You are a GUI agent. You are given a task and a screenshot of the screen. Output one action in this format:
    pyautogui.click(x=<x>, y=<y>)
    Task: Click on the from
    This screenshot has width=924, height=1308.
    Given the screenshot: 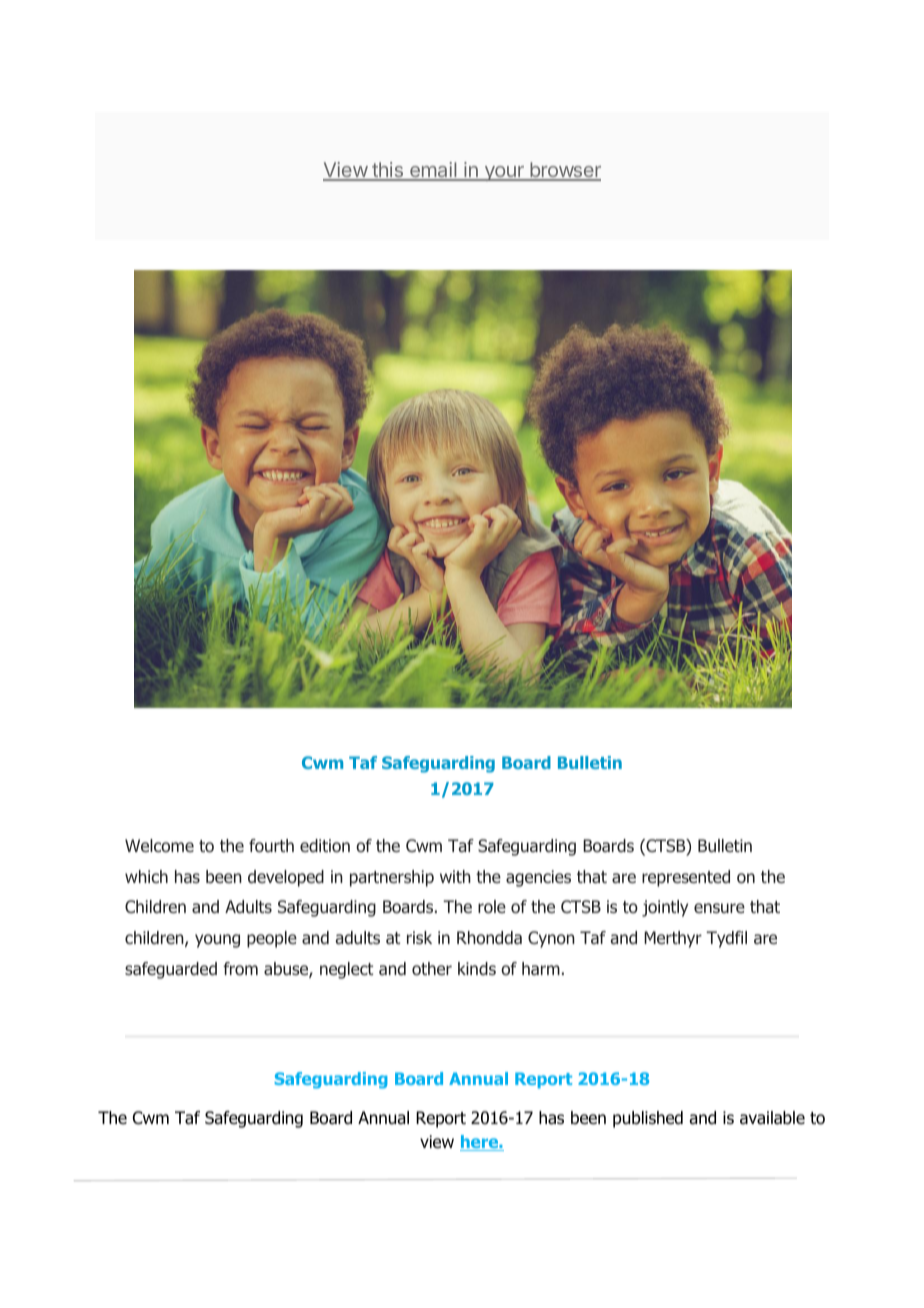 What is the action you would take?
    pyautogui.click(x=240, y=969)
